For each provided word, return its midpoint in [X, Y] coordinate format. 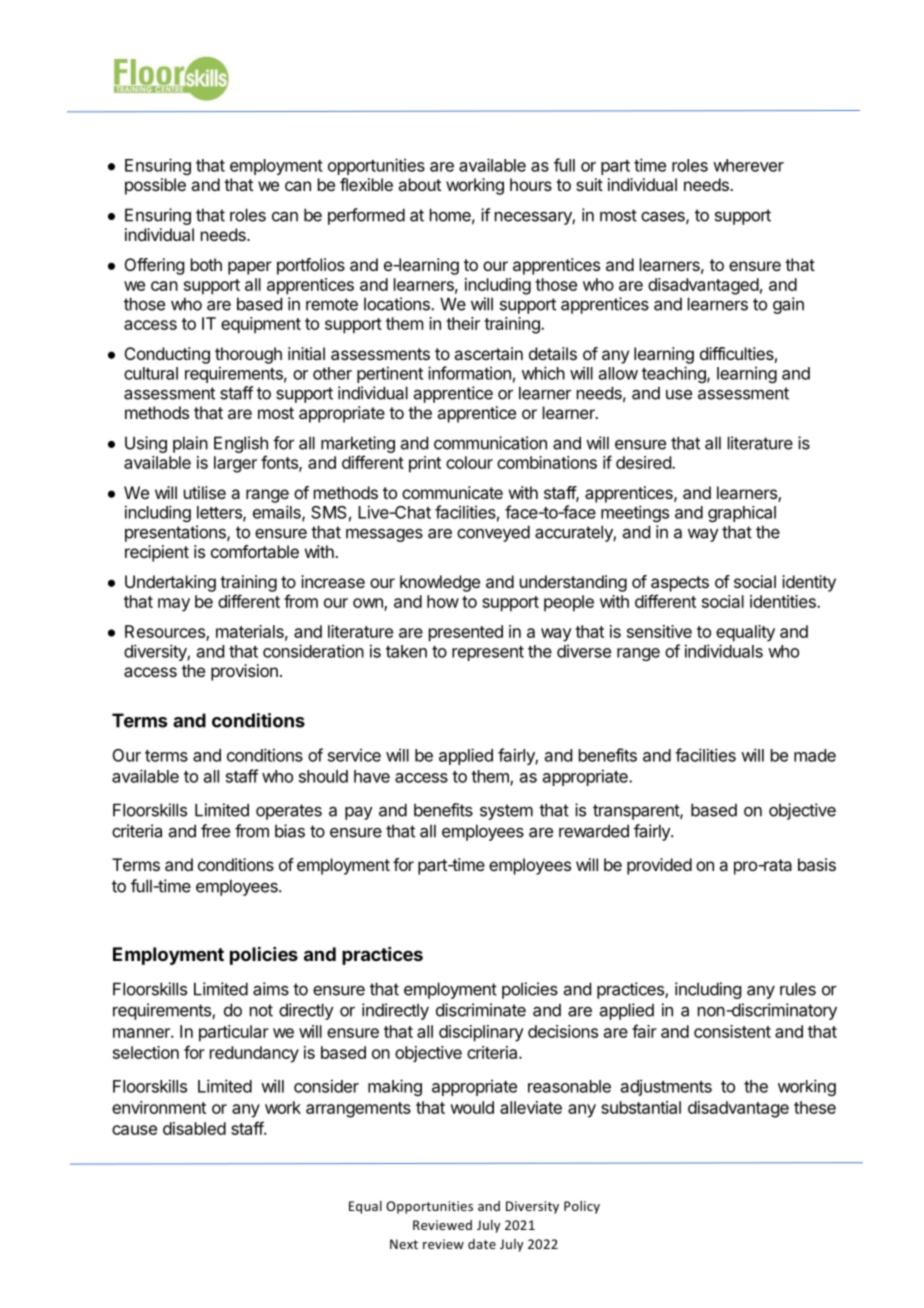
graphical [742, 514]
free [215, 831]
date [482, 1244]
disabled [194, 1128]
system [506, 812]
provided [659, 866]
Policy [582, 1207]
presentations [176, 533]
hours [531, 184]
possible [155, 186]
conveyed [493, 533]
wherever [748, 165]
